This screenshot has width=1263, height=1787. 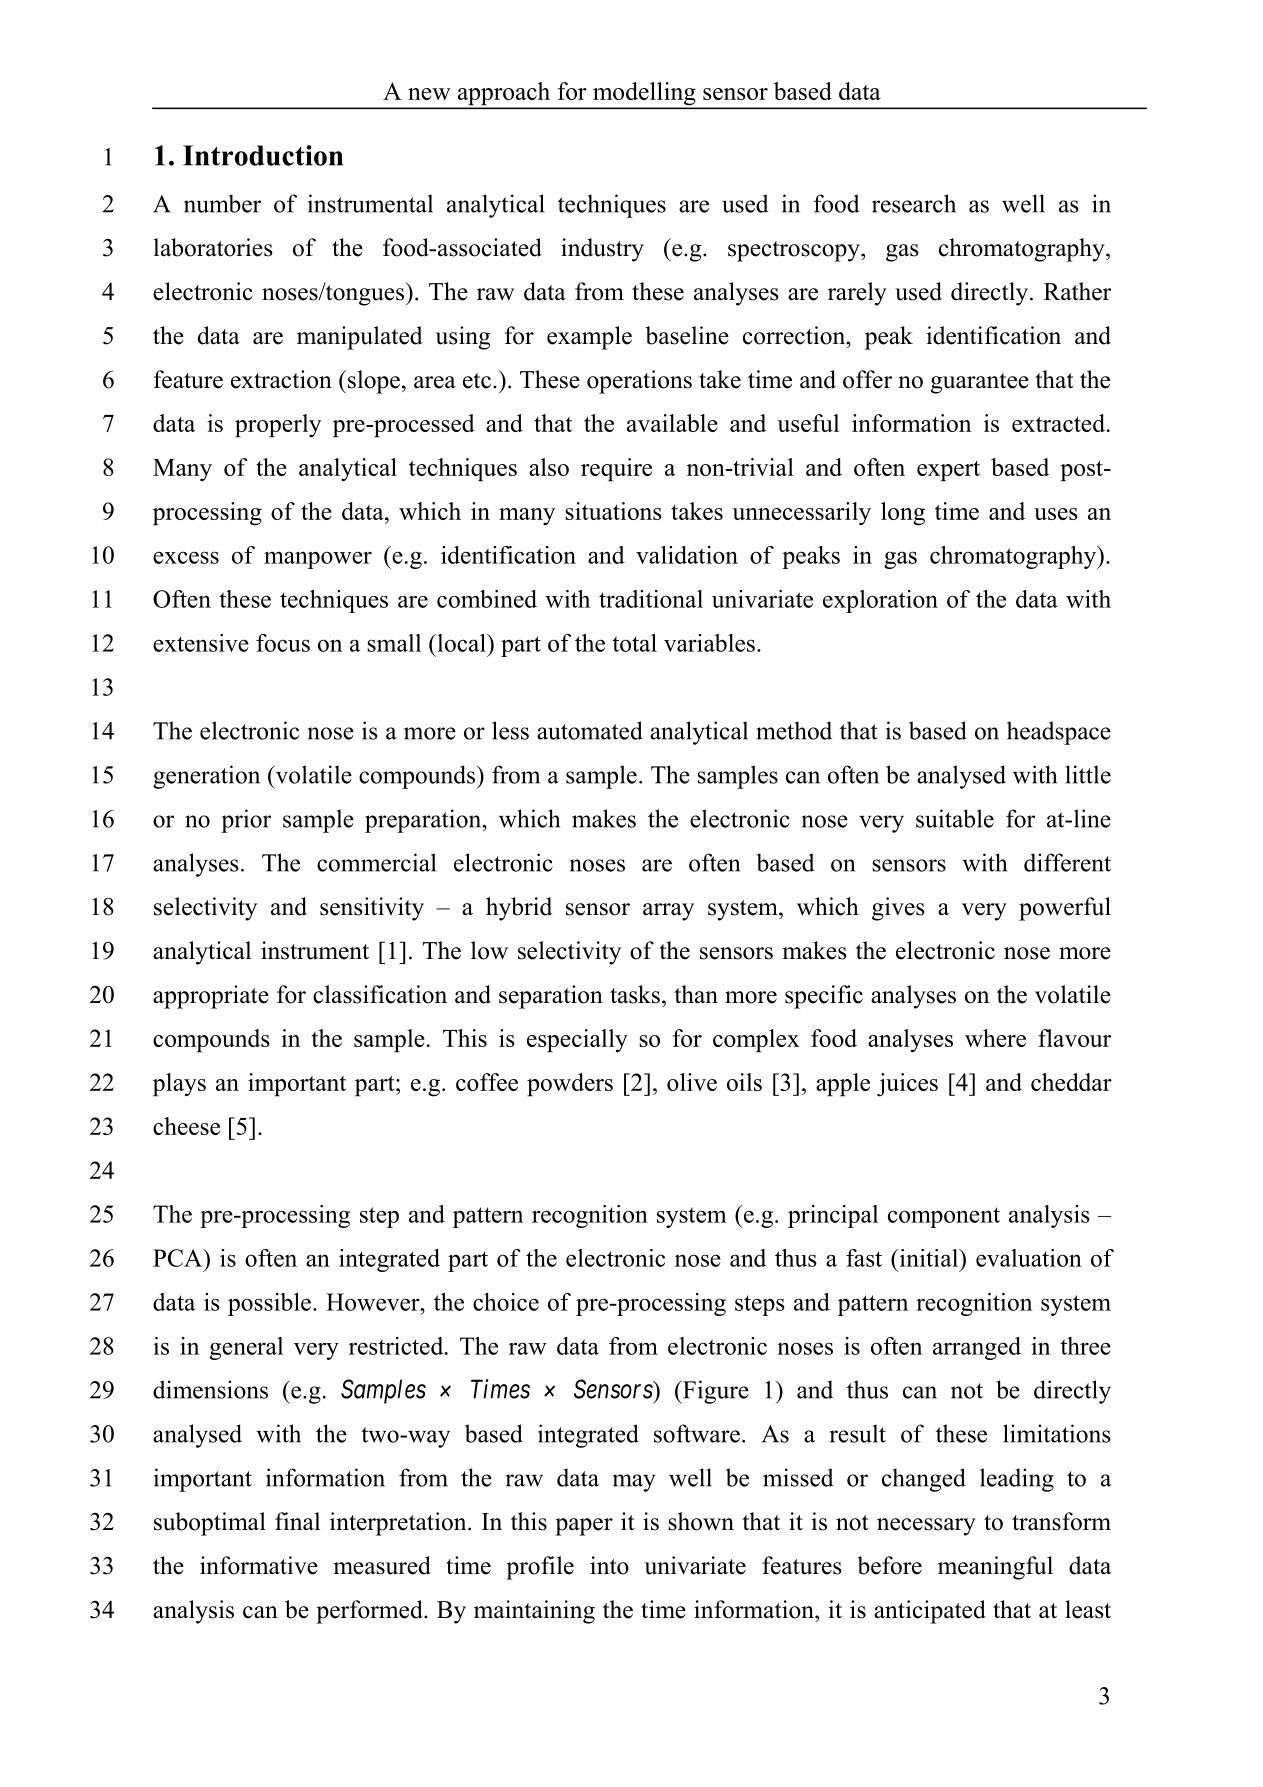 I want to click on into, so click(x=609, y=1565).
